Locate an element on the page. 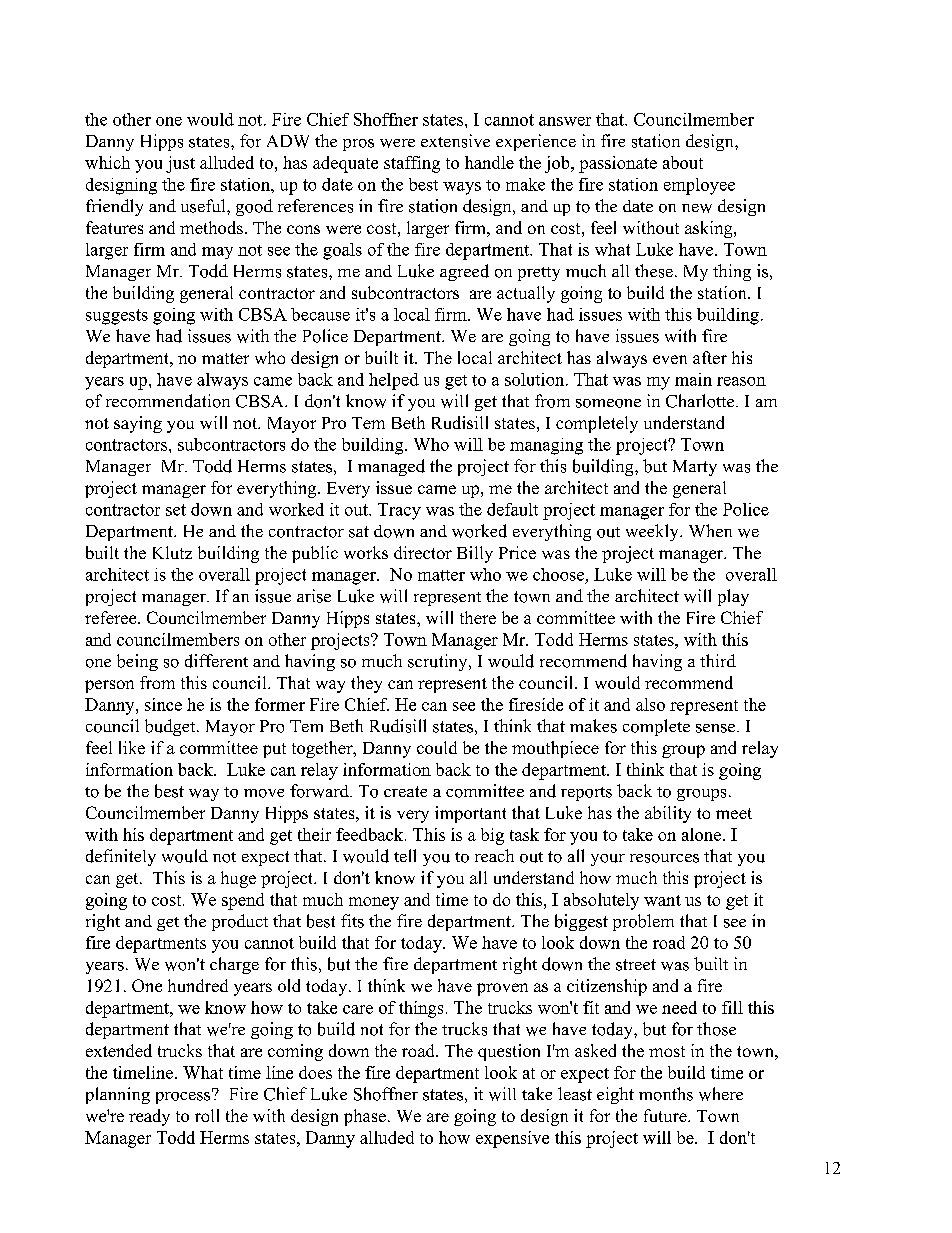 The width and height of the image is (952, 1233). third is located at coordinates (718, 660).
